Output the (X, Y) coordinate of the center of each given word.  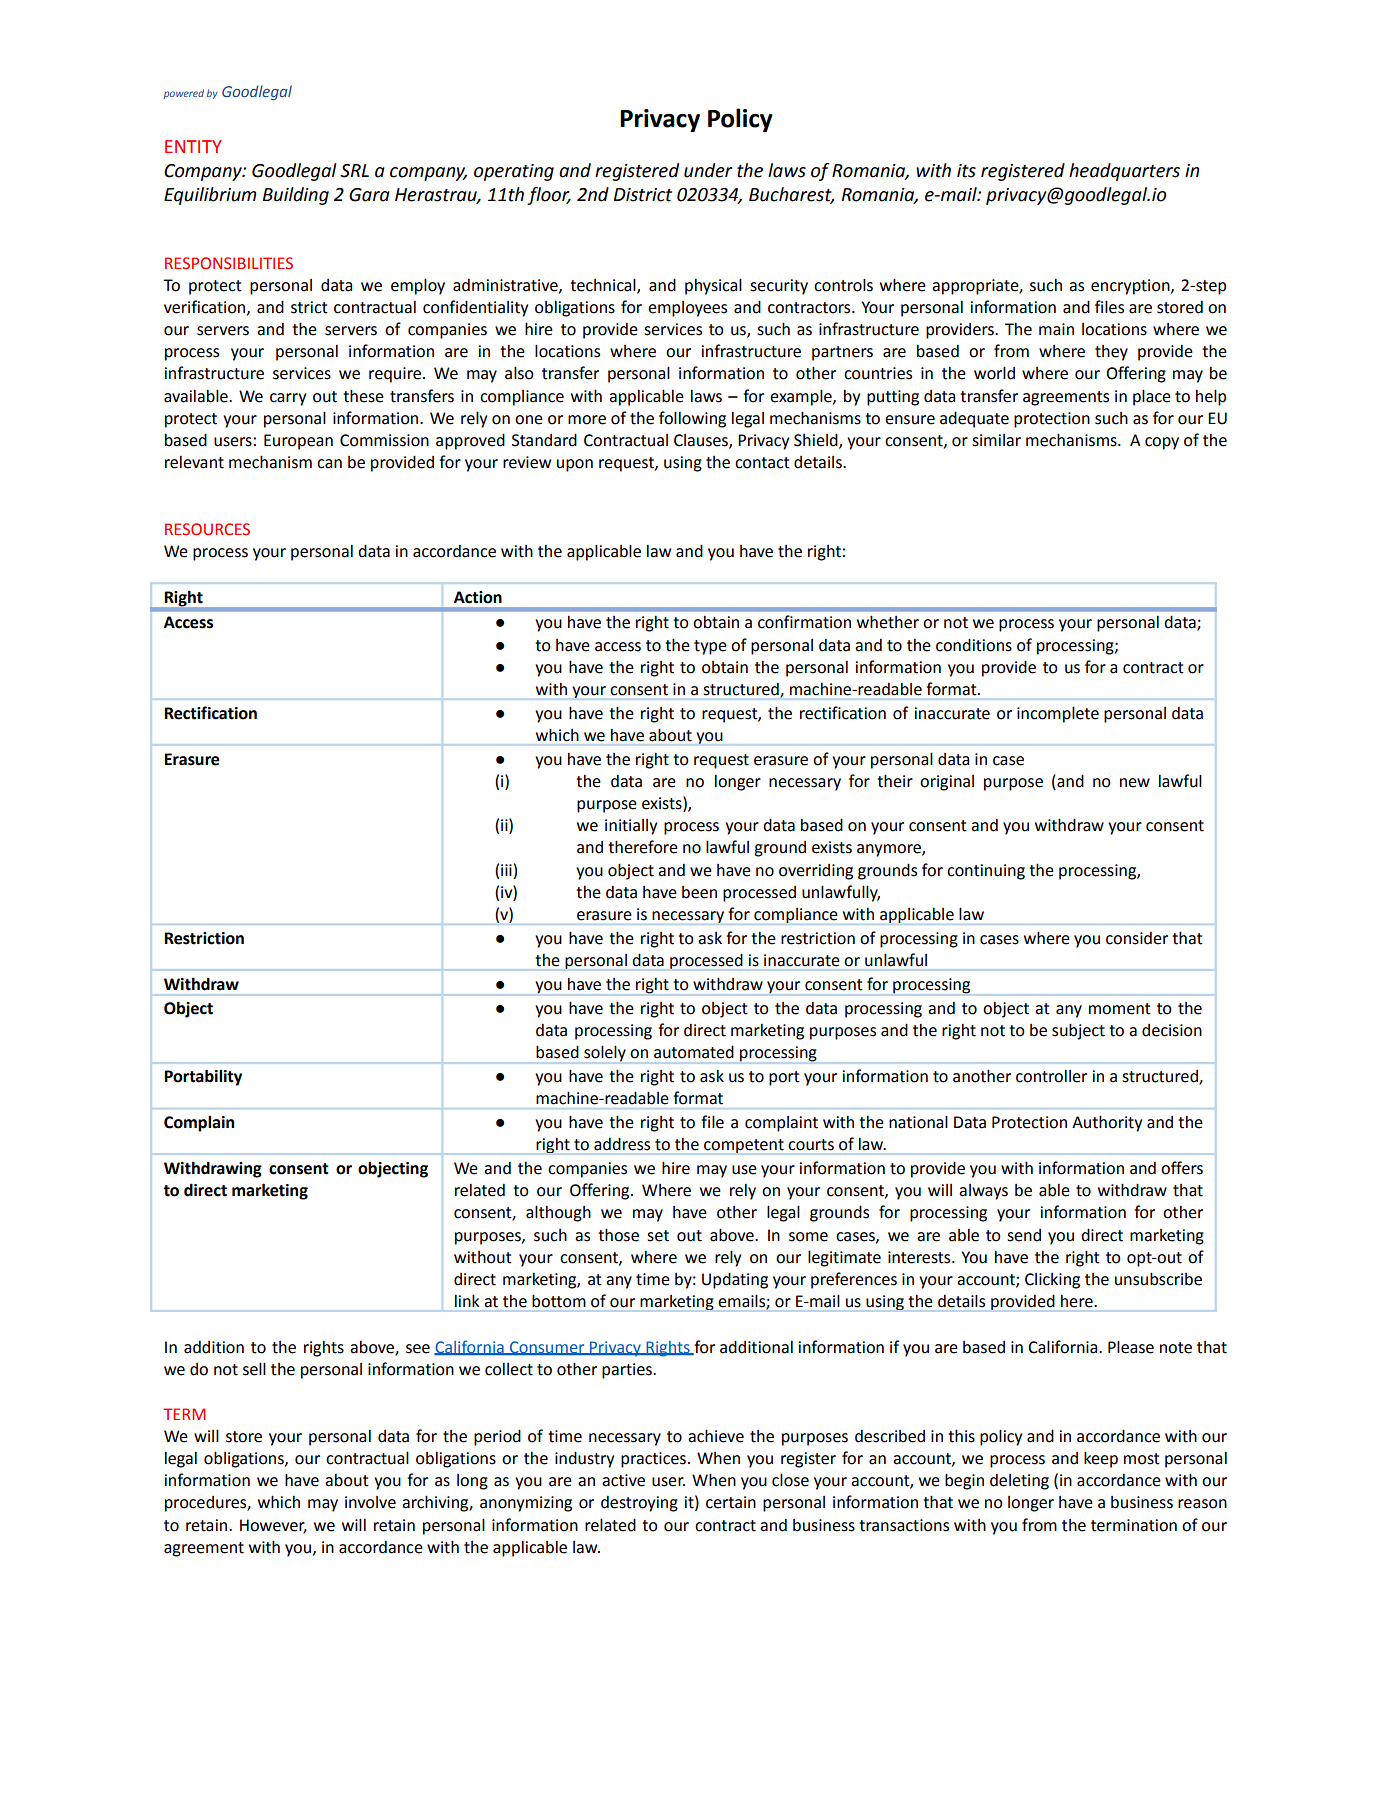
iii (506, 870)
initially (631, 827)
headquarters (1124, 172)
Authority (1107, 1123)
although (558, 1213)
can (329, 464)
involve (370, 1502)
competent (744, 1146)
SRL (354, 171)
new (1135, 783)
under (708, 170)
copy (1162, 443)
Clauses (702, 441)
